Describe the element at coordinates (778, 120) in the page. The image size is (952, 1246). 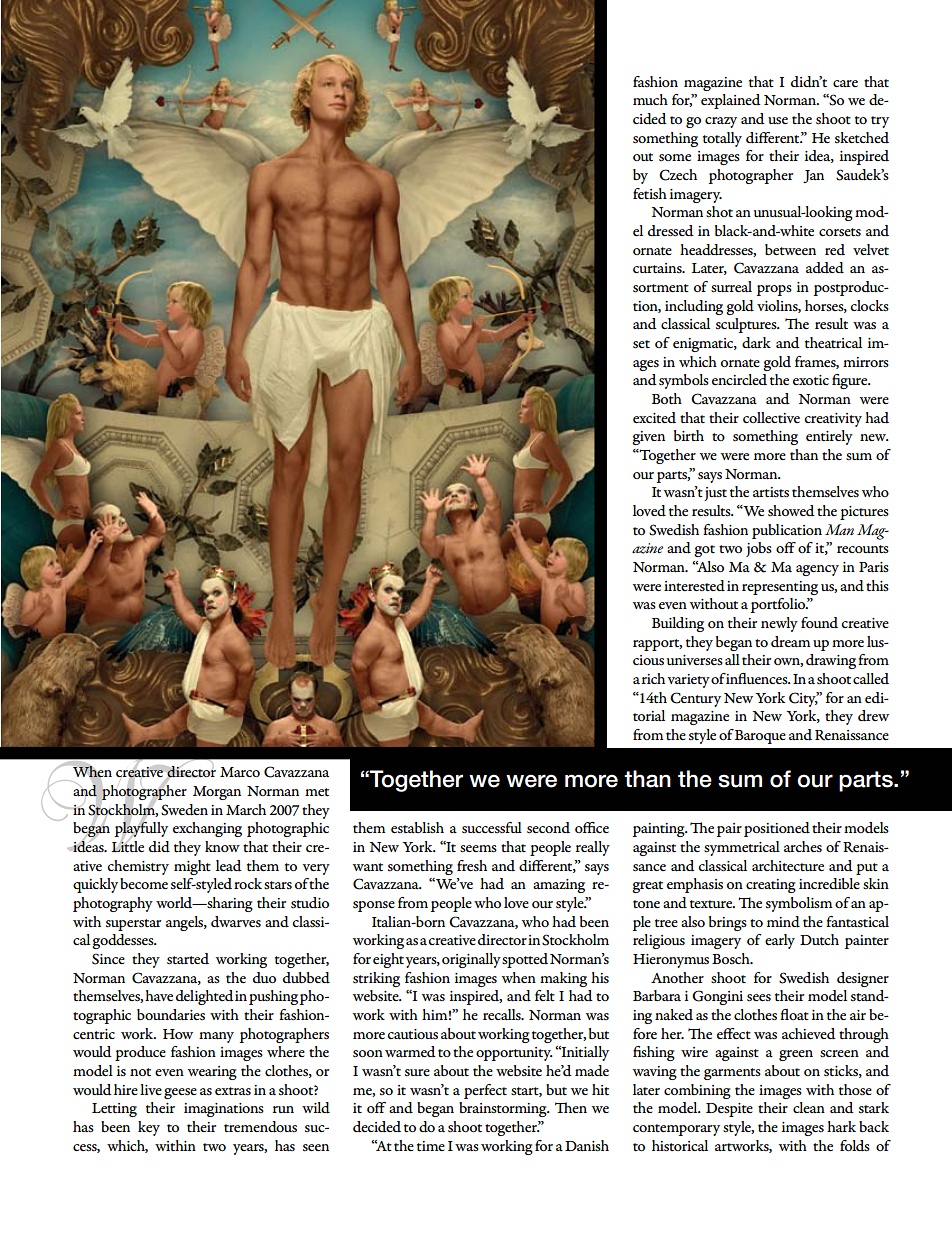
I see `use` at that location.
